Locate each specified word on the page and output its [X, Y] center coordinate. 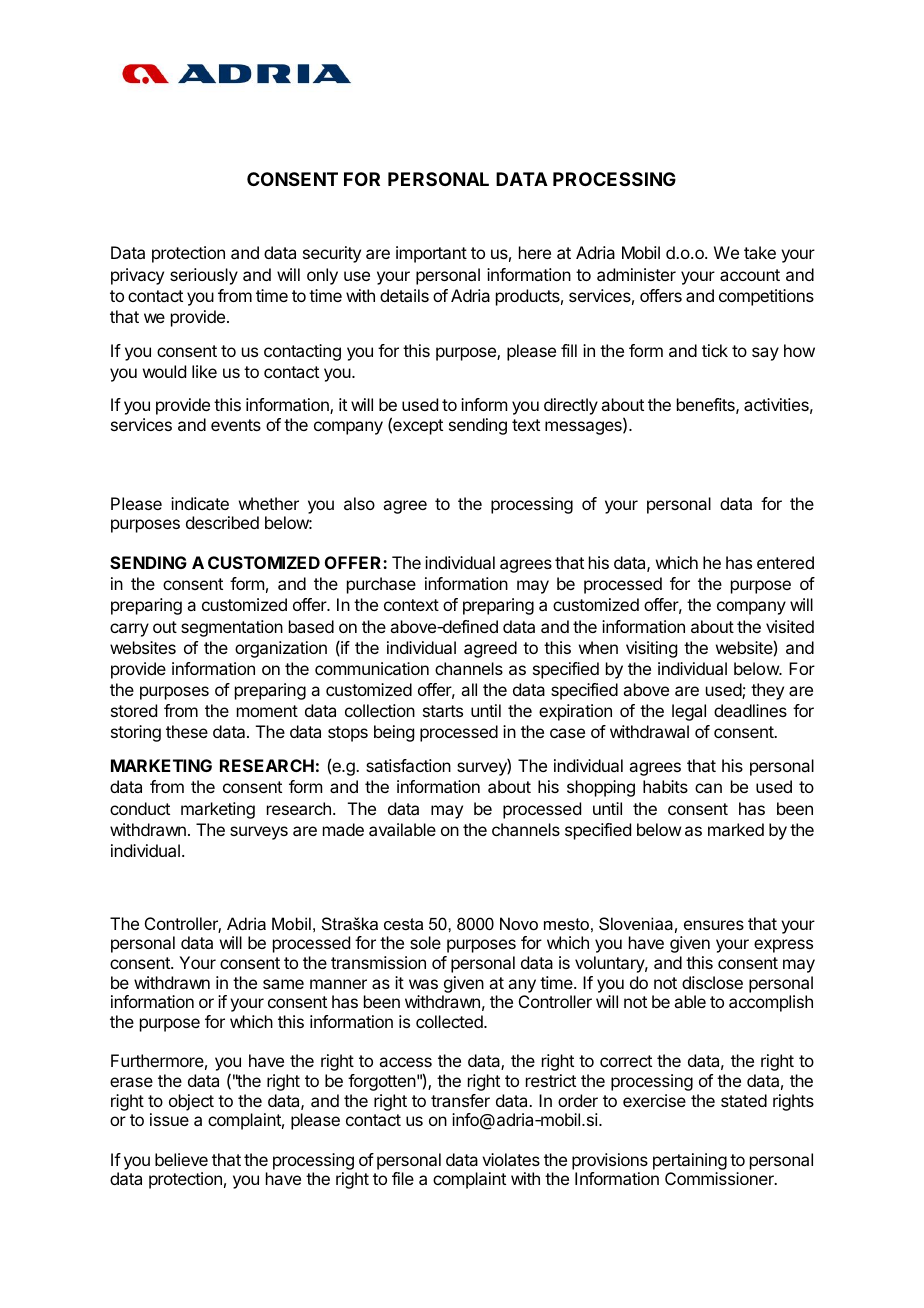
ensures [714, 925]
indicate [200, 503]
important [431, 254]
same [283, 984]
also [359, 503]
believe [181, 1159]
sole [425, 942]
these [187, 731]
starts [443, 711]
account [750, 275]
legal [689, 712]
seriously [204, 276]
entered [785, 562]
